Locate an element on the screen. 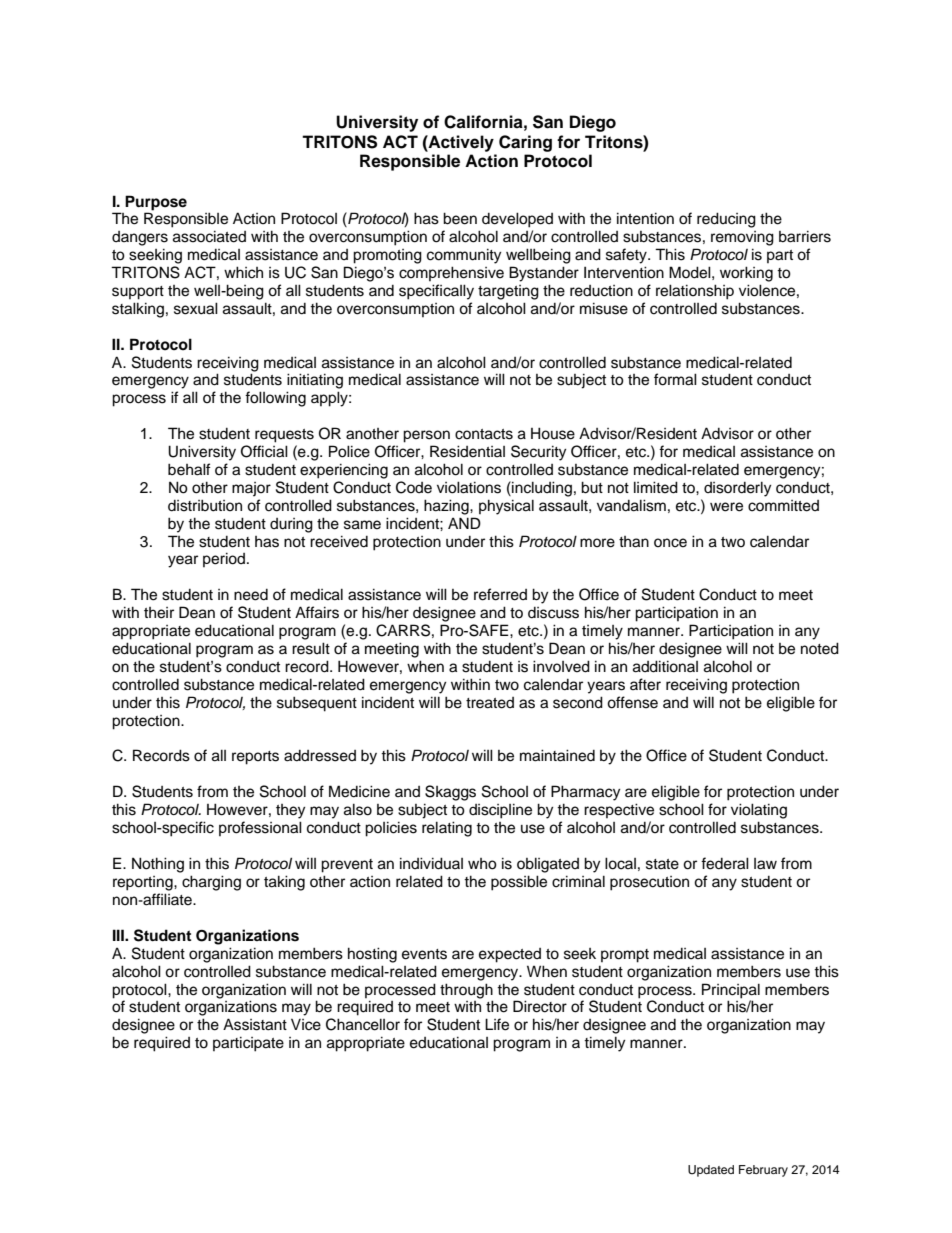 The height and width of the screenshot is (1233, 952). federal is located at coordinates (725, 863).
